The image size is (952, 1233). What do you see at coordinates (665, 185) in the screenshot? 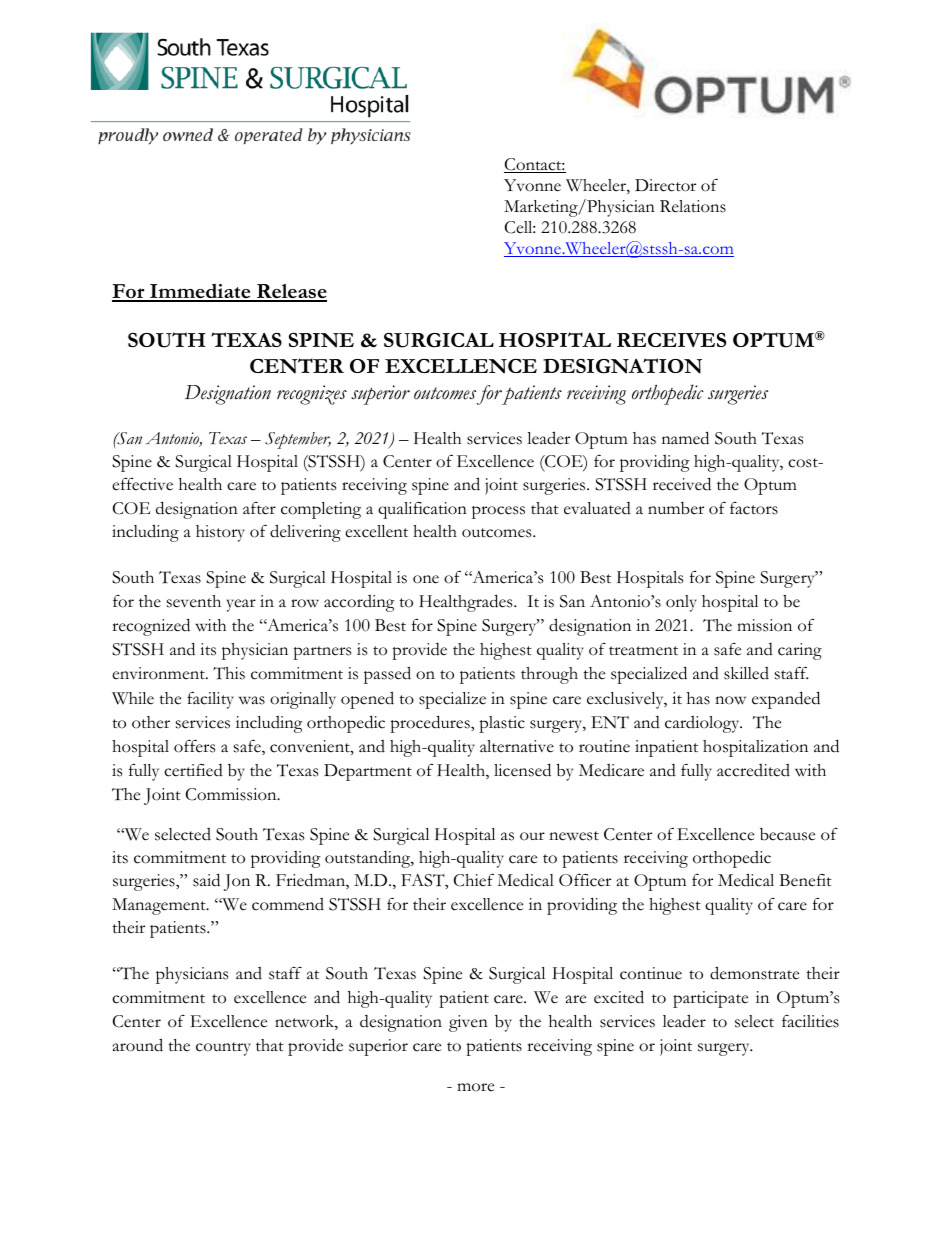
I see `Director` at bounding box center [665, 185].
